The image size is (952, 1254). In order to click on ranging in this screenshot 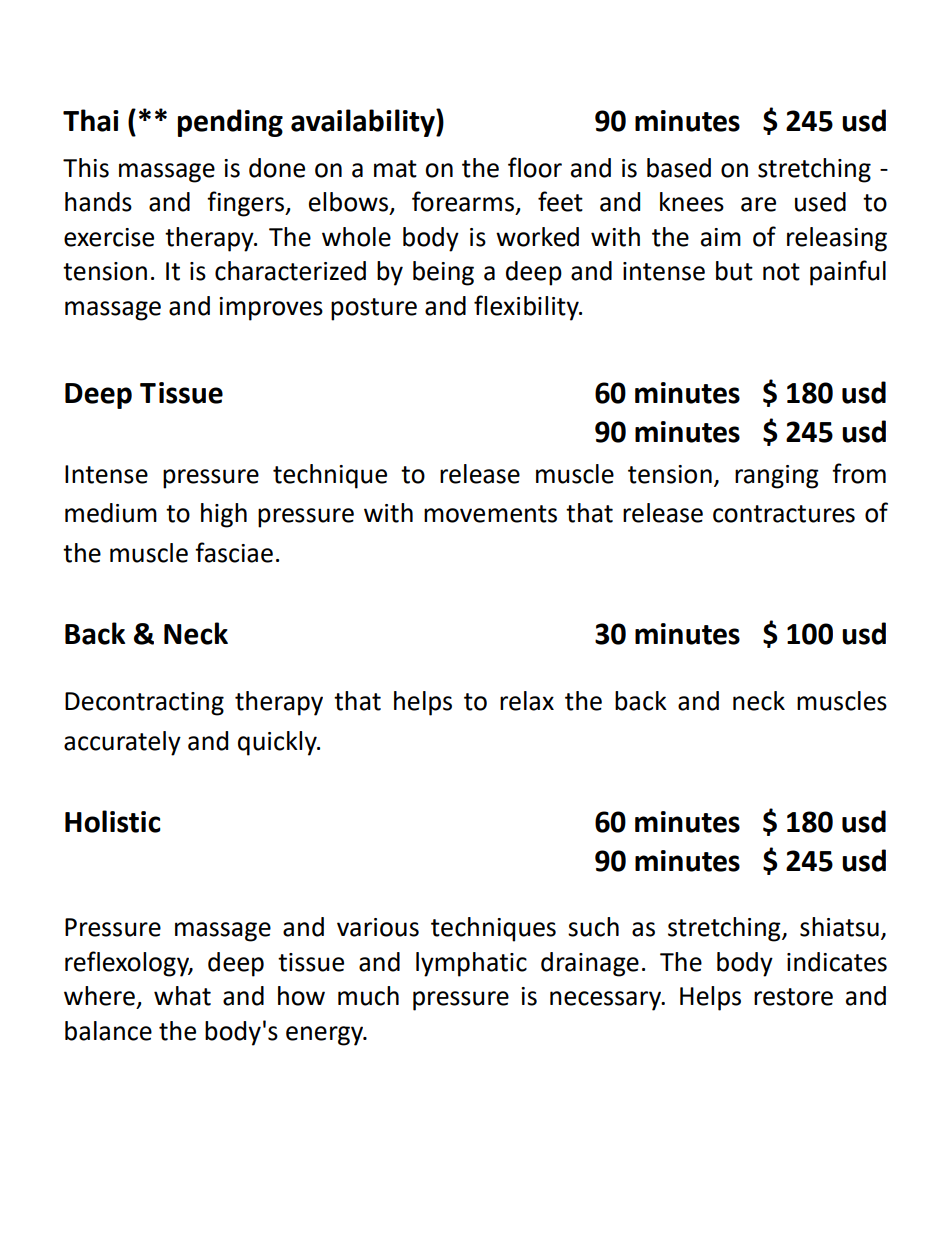, I will do `click(777, 477)`.
